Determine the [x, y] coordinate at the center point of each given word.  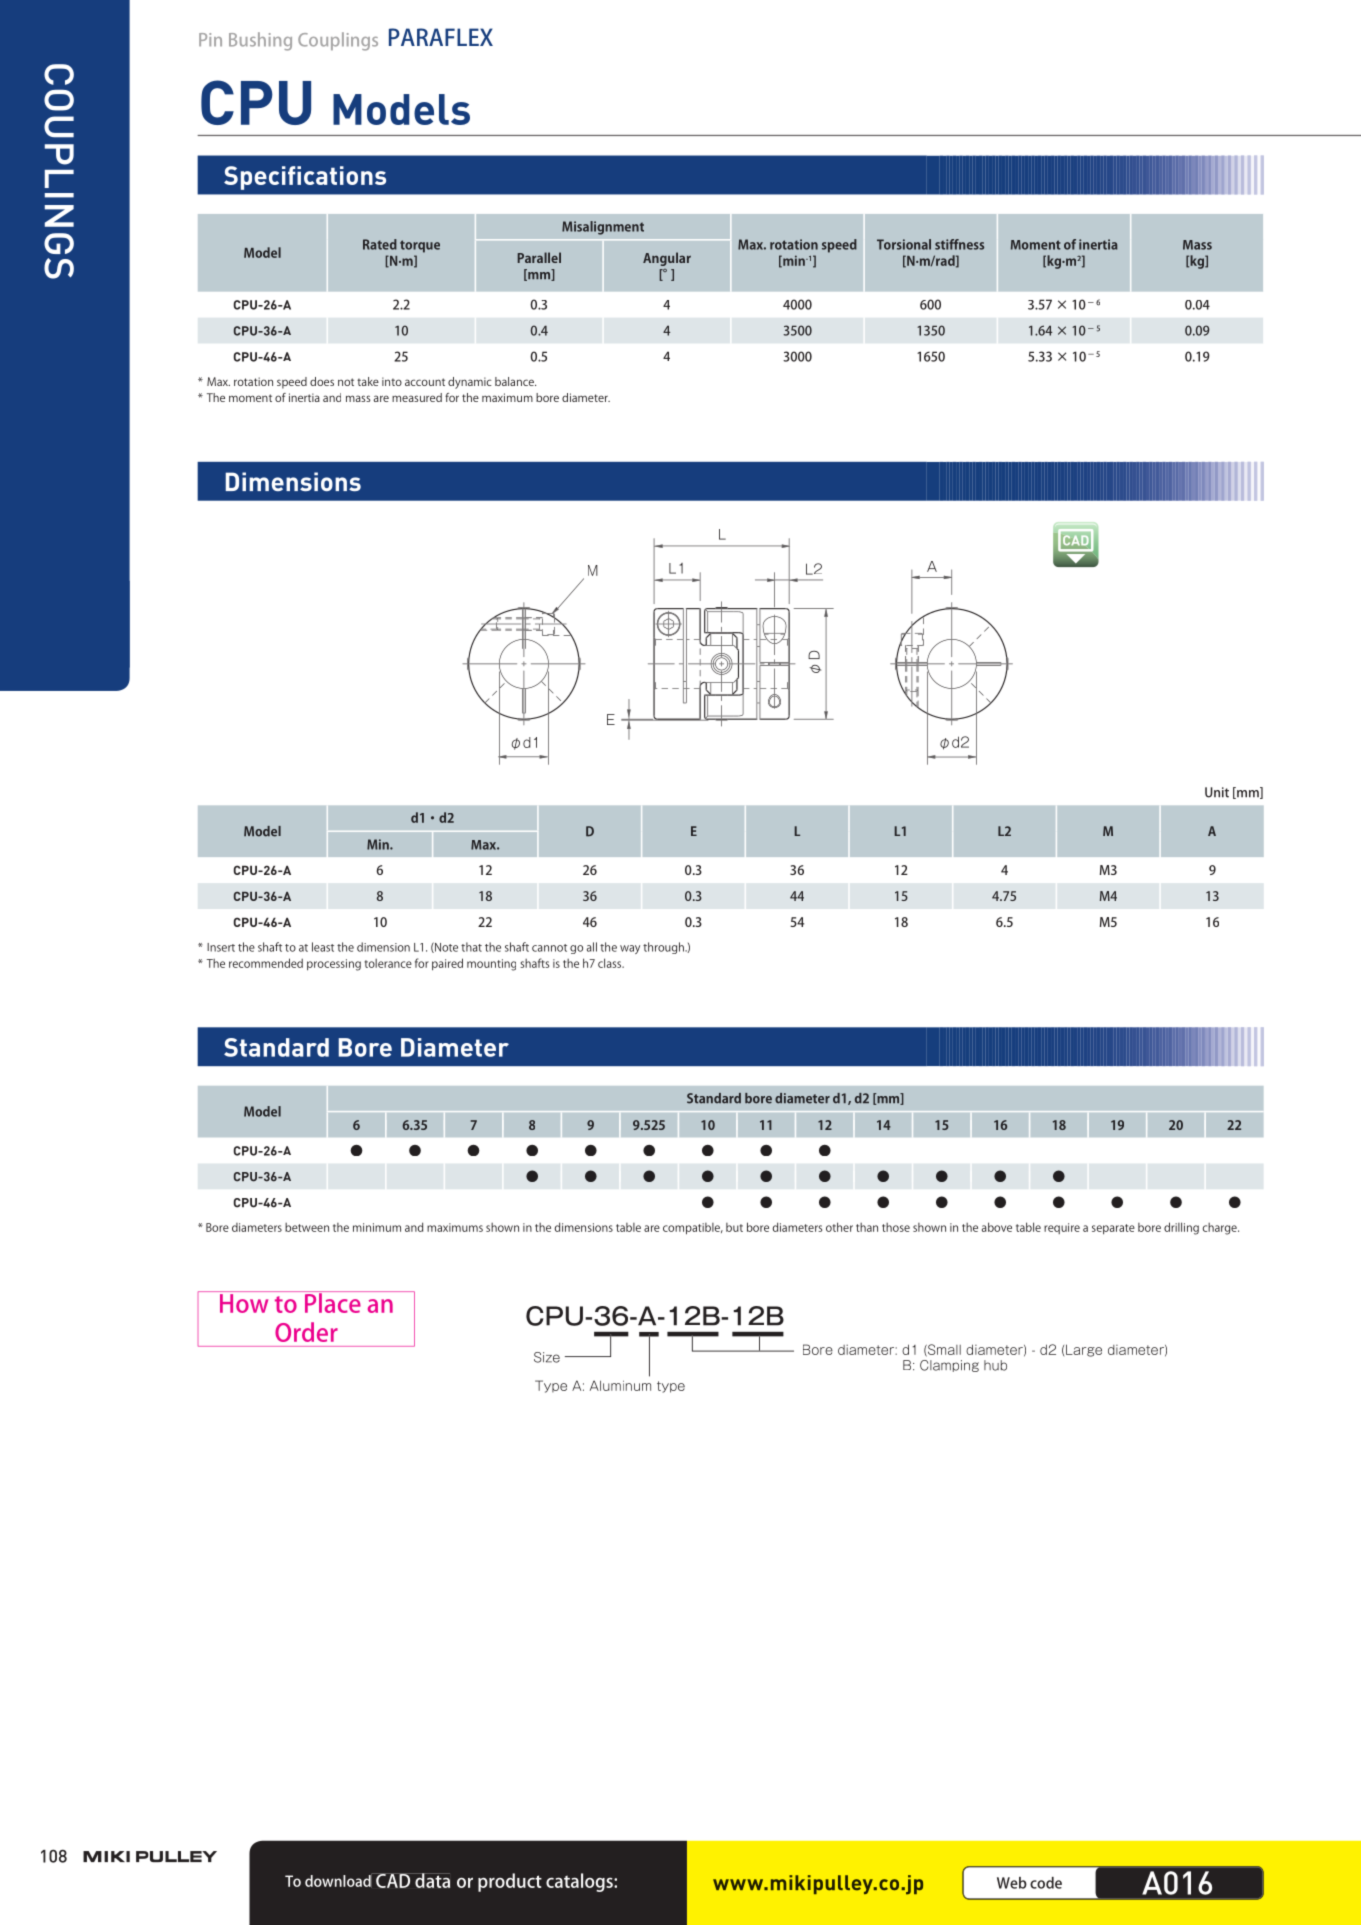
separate [1113, 1229]
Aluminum [620, 1385]
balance [515, 381]
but [734, 1227]
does [322, 381]
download [339, 1880]
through [664, 948]
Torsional [904, 244]
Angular [667, 259]
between [307, 1227]
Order [306, 1332]
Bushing [260, 41]
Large [1084, 1350]
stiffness [959, 244]
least [323, 947]
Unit [1217, 792]
